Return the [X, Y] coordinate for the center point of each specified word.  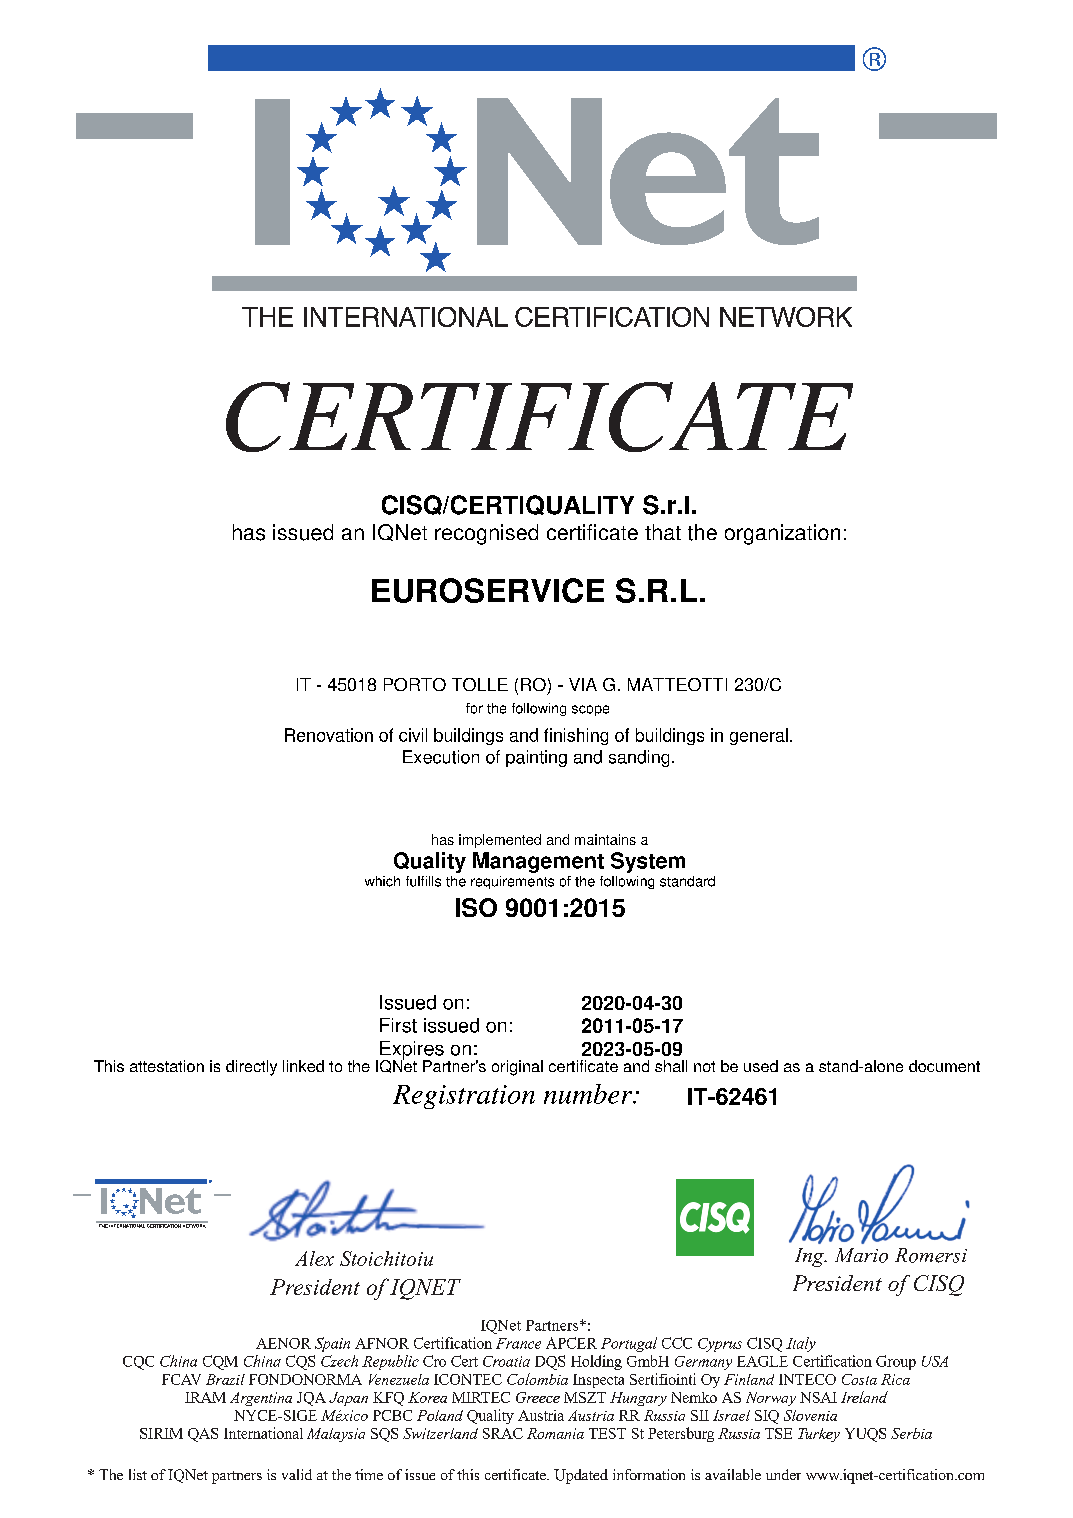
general [759, 736]
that [663, 532]
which [382, 881]
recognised [486, 534]
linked [303, 1066]
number [589, 1094]
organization [782, 534]
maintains [605, 839]
